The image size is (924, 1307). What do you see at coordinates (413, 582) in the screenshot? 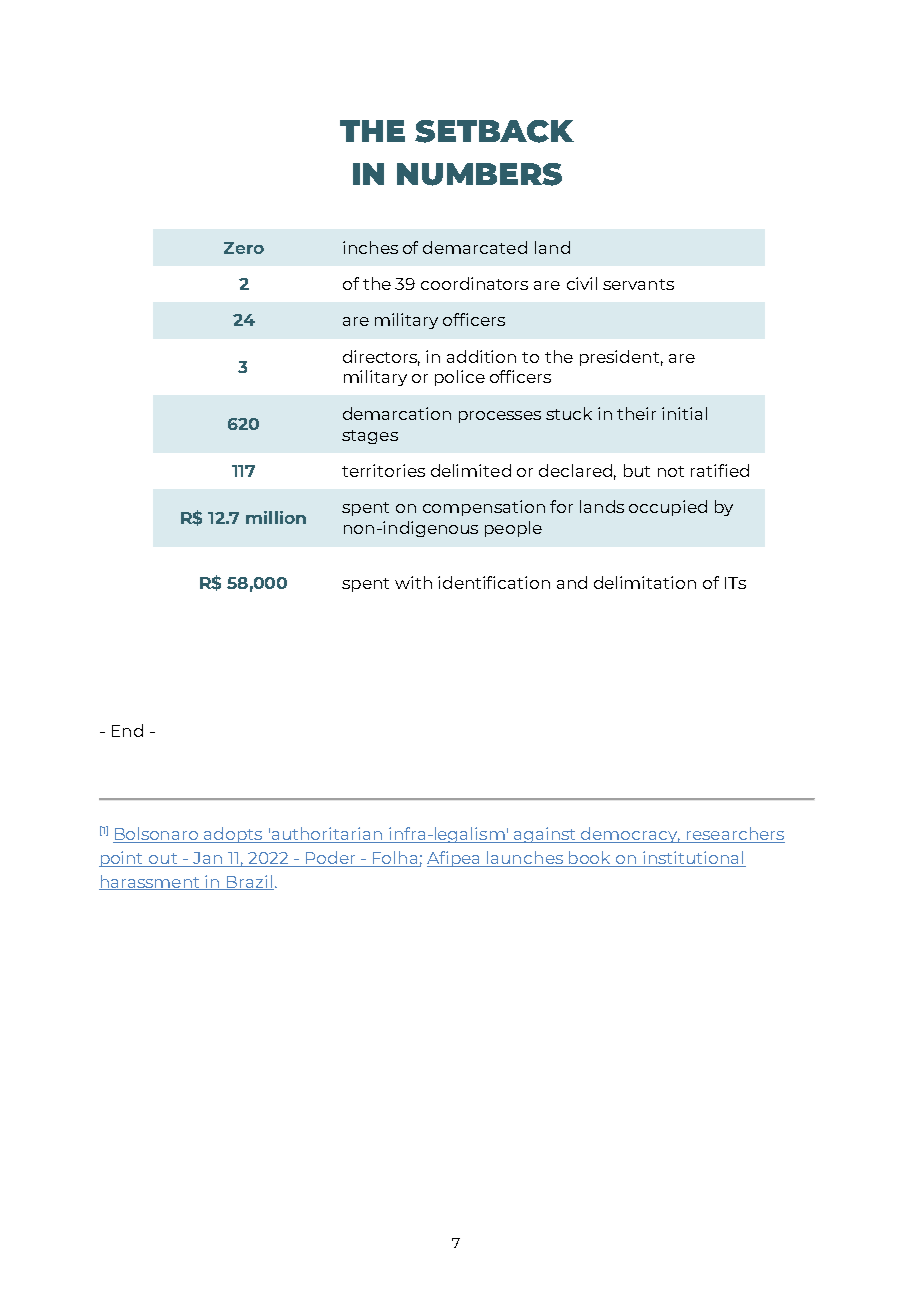
I see `with` at bounding box center [413, 582].
